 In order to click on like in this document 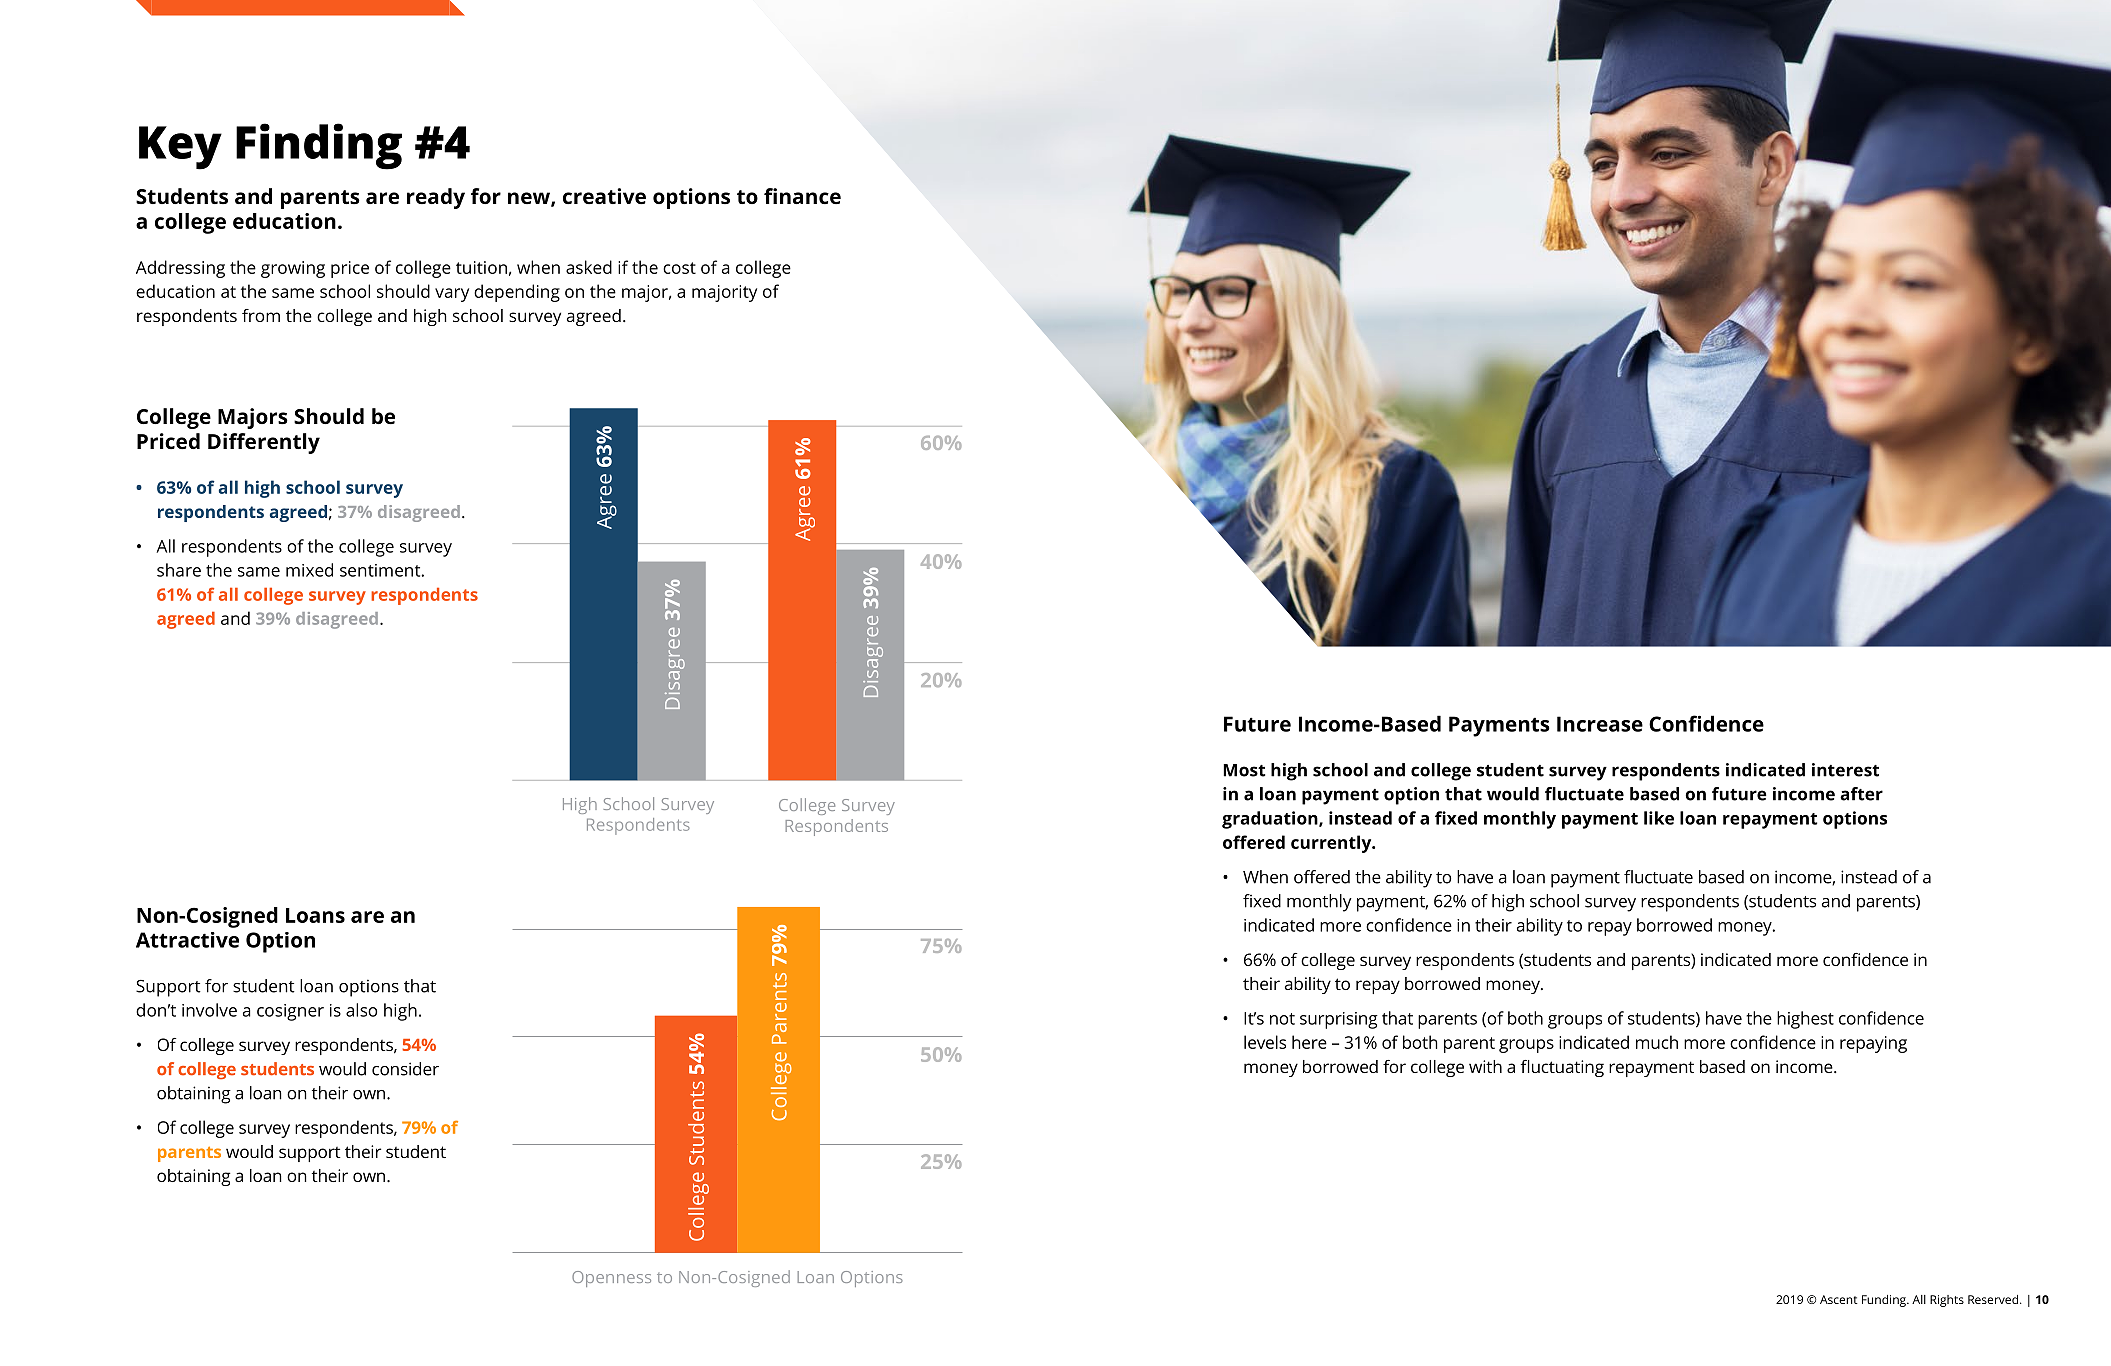, I will do `click(1659, 818)`.
